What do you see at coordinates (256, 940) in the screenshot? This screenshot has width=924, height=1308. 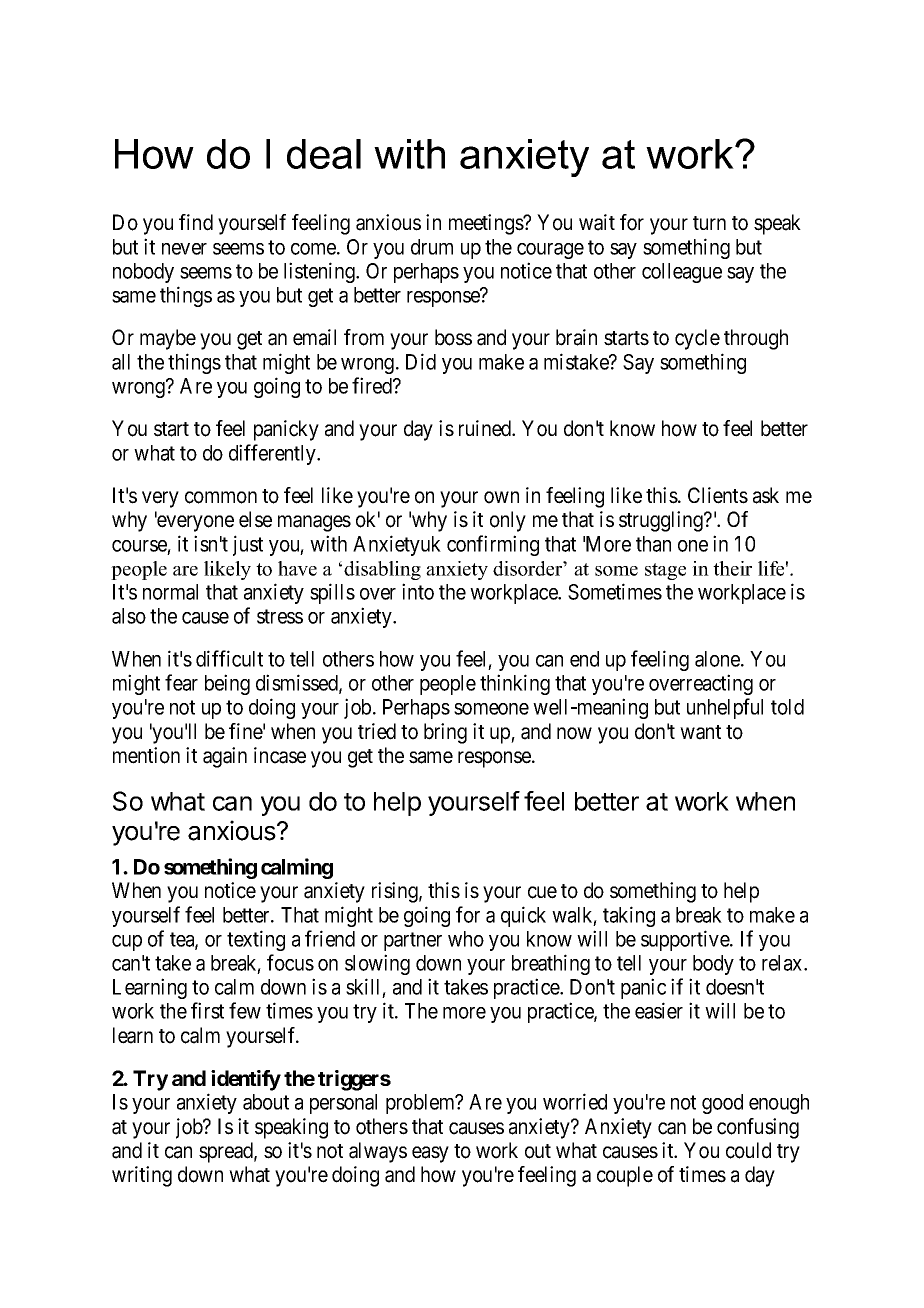 I see `texting` at bounding box center [256, 940].
